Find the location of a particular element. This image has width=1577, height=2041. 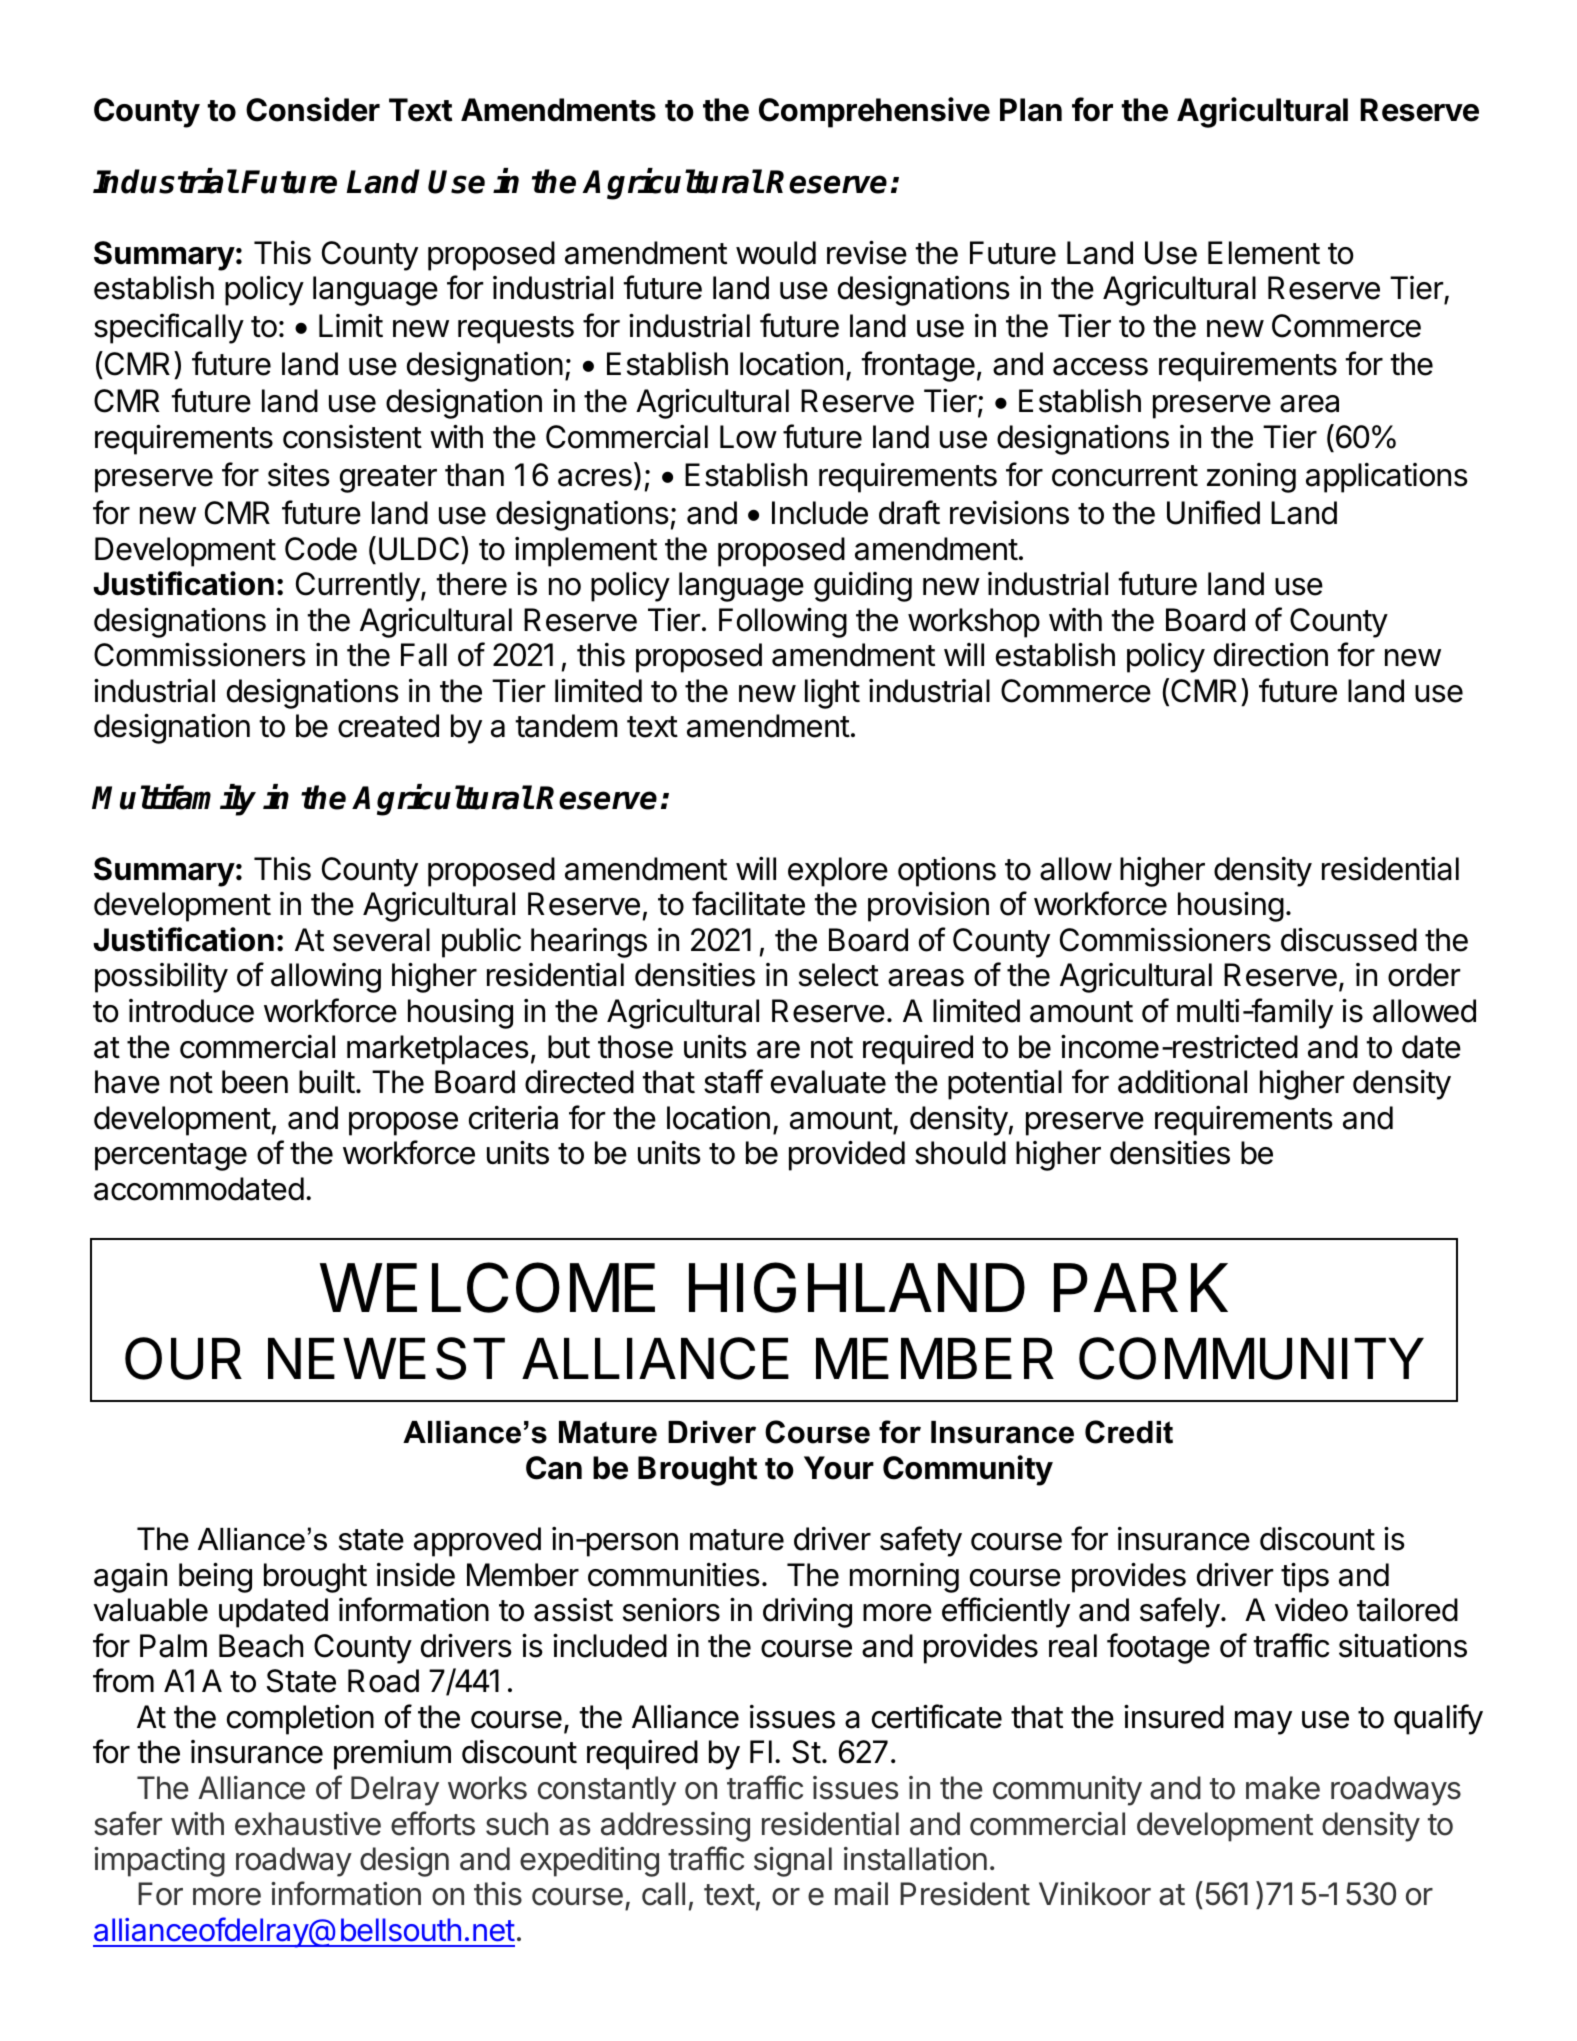

NEWEST is located at coordinates (386, 1358).
